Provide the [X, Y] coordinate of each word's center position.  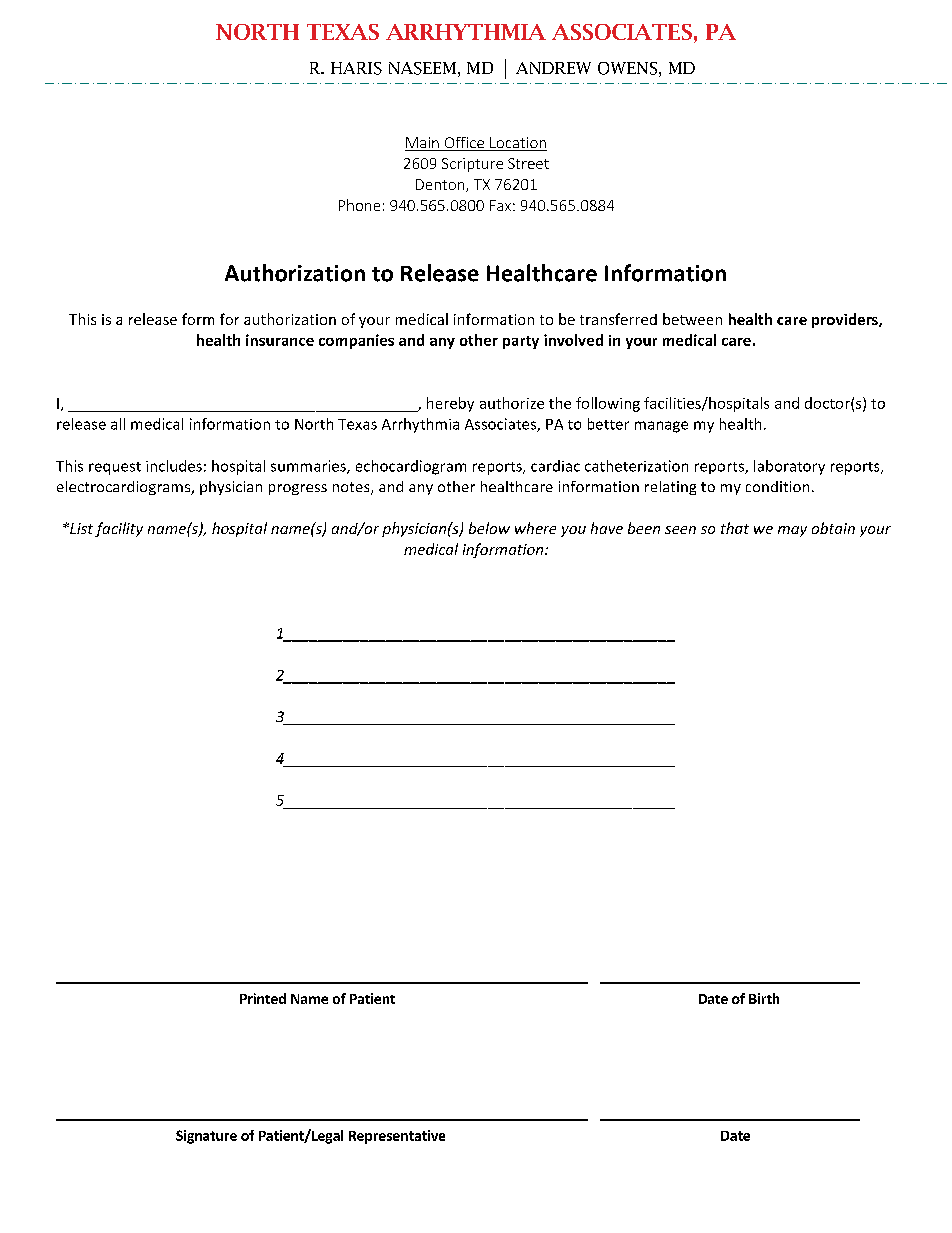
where [535, 528]
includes [174, 466]
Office [464, 144]
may [792, 531]
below [489, 528]
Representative [397, 1137]
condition [777, 486]
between [692, 319]
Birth [764, 998]
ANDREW [553, 68]
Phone [359, 205]
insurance [280, 340]
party [521, 342]
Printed [263, 998]
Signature [206, 1137]
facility [119, 529]
